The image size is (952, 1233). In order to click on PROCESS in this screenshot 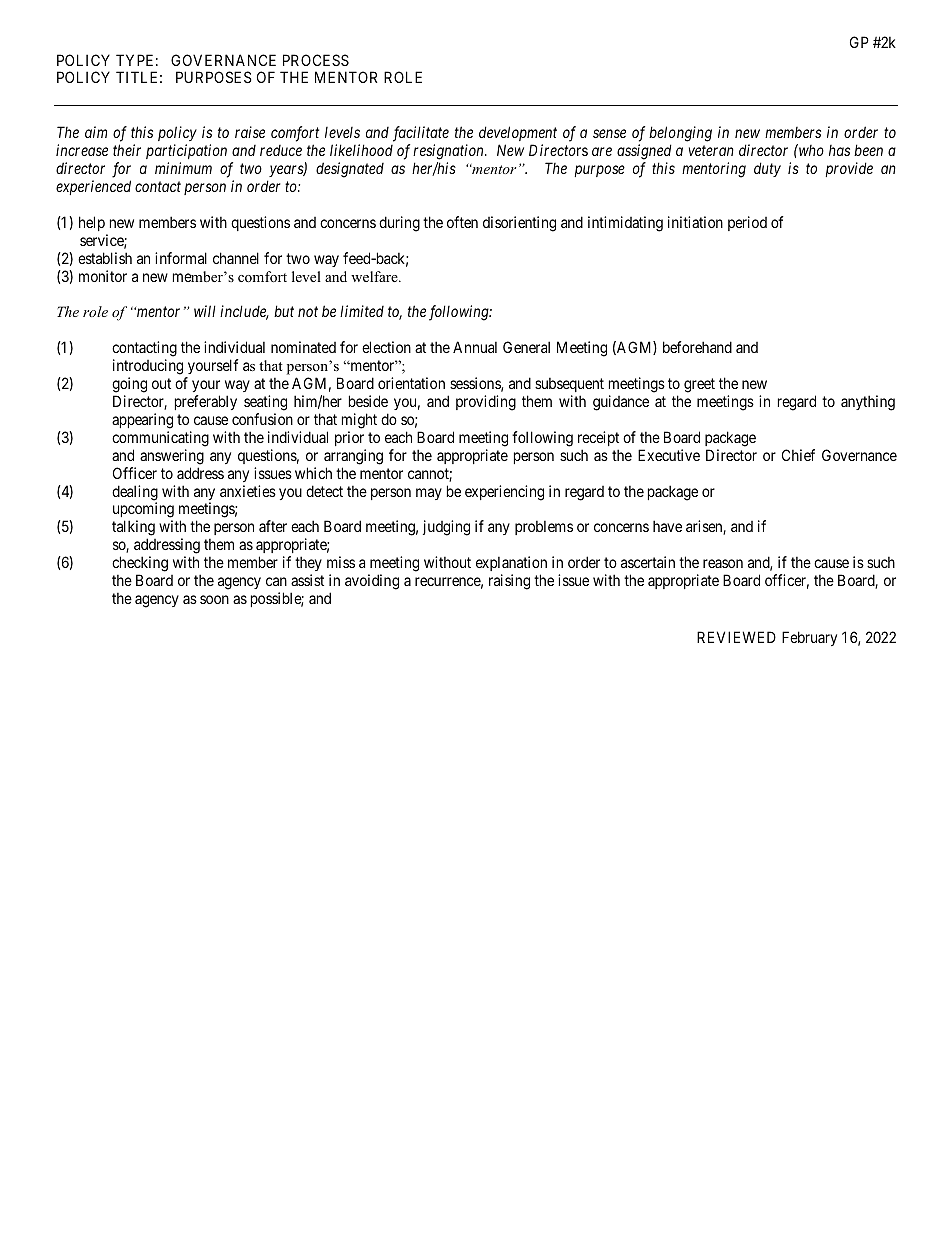, I will do `click(316, 60)`.
